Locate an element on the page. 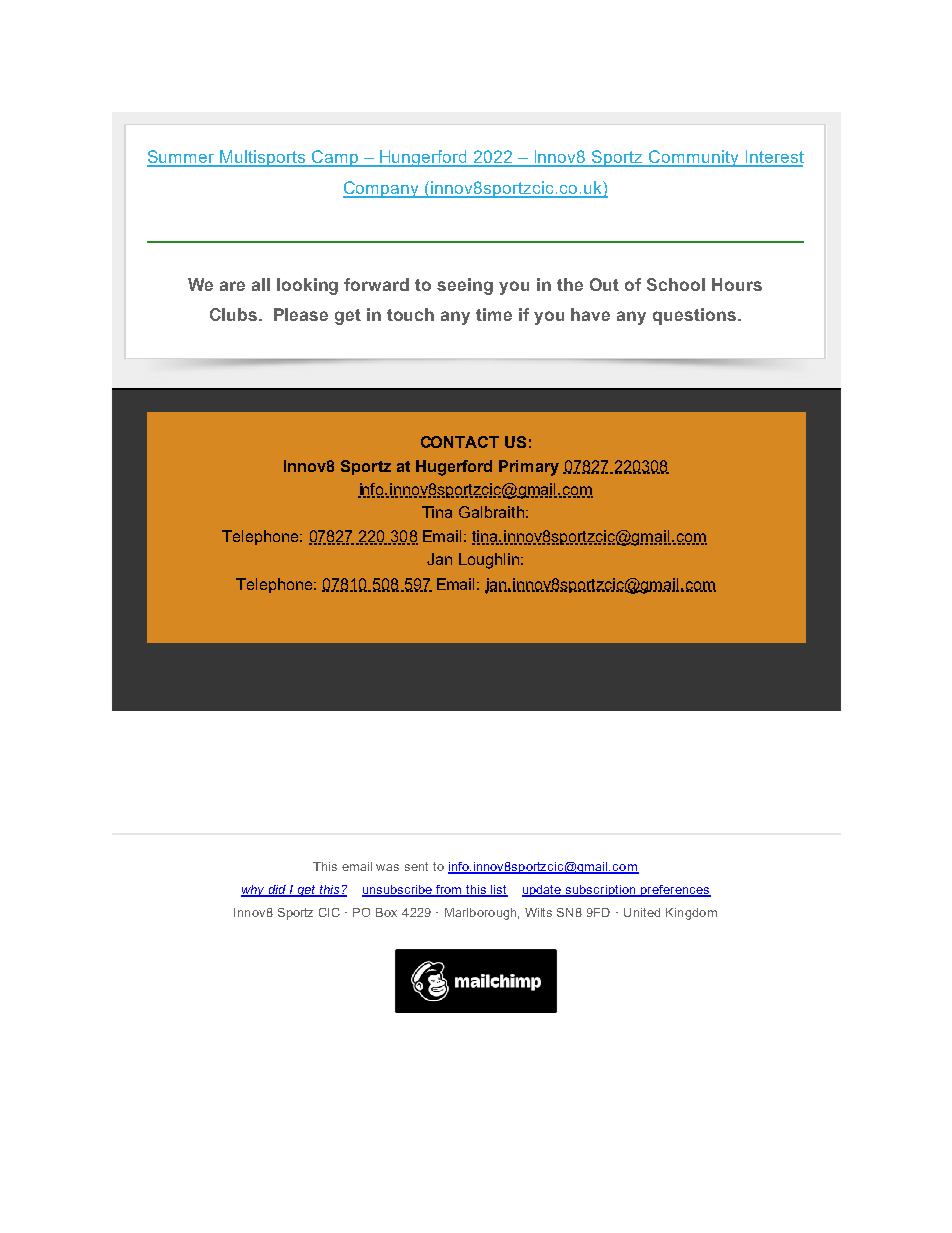 The width and height of the image is (952, 1233). Primary is located at coordinates (529, 468).
